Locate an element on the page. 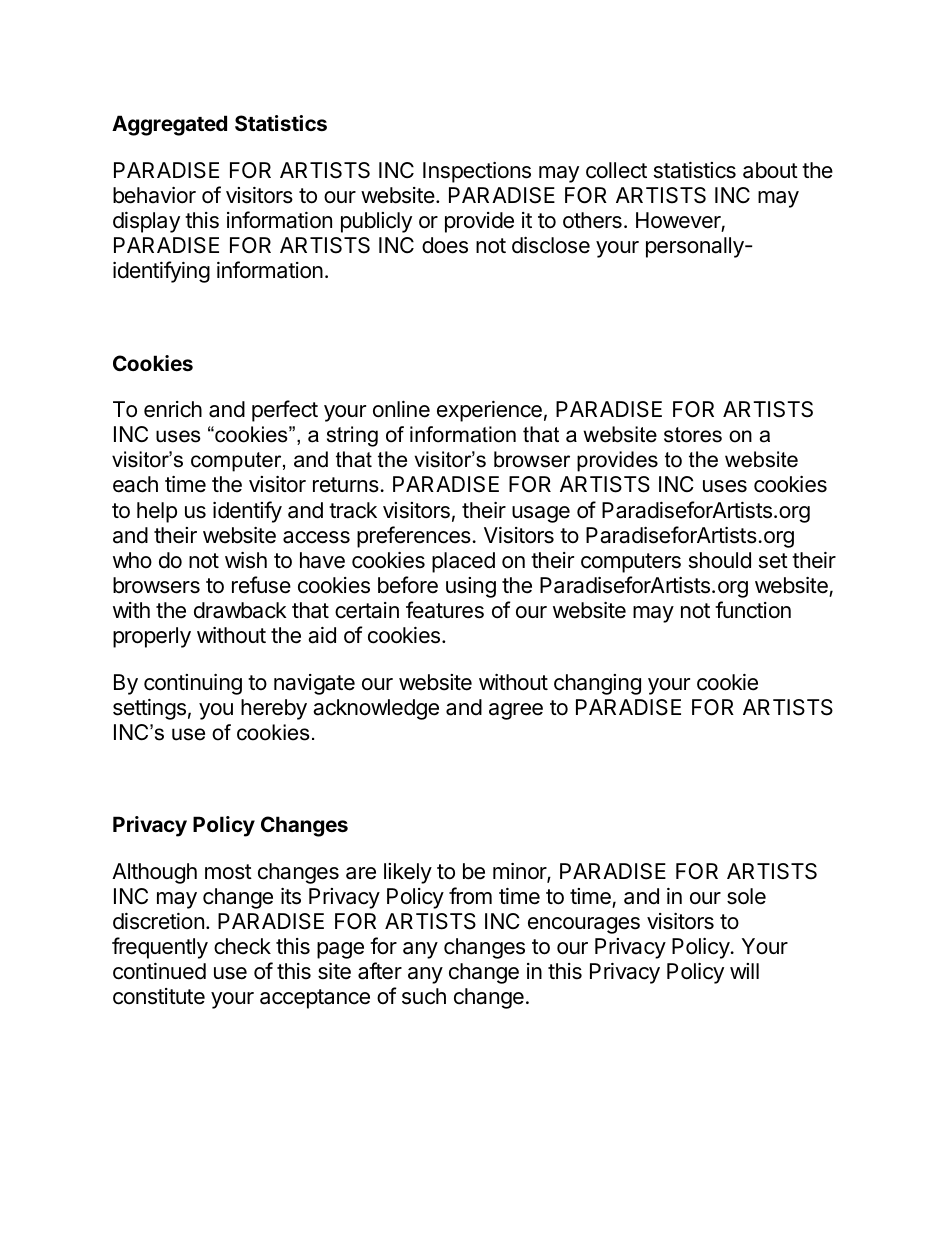 This image has width=952, height=1233. about is located at coordinates (770, 170).
